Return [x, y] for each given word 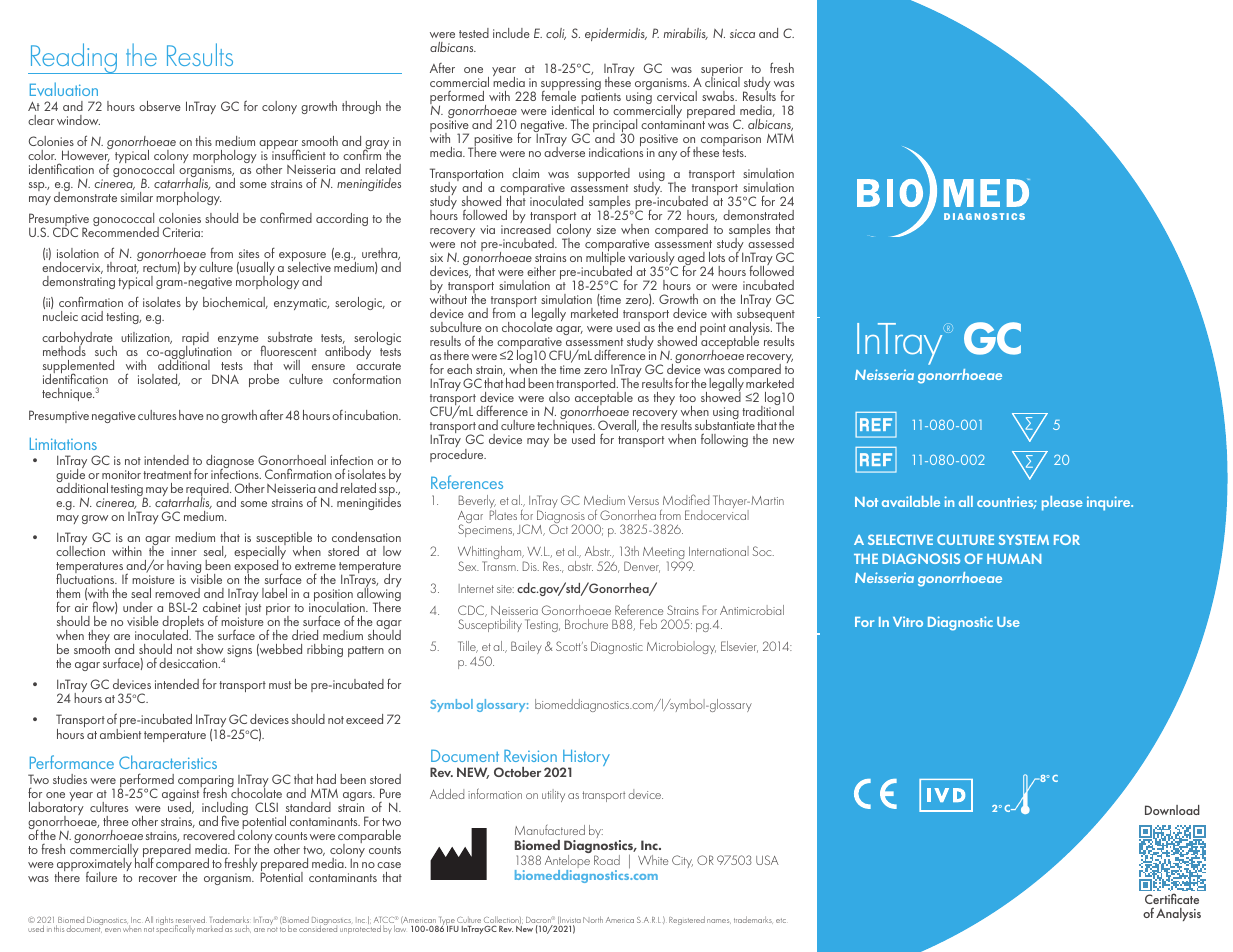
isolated [159, 380]
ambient [120, 732]
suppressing [571, 85]
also [559, 397]
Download [1172, 810]
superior [722, 71]
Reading [74, 58]
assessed [771, 242]
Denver [642, 567]
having [184, 568]
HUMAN [1014, 559]
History [585, 759]
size [606, 229]
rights [164, 920]
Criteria [183, 232]
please [1062, 503]
